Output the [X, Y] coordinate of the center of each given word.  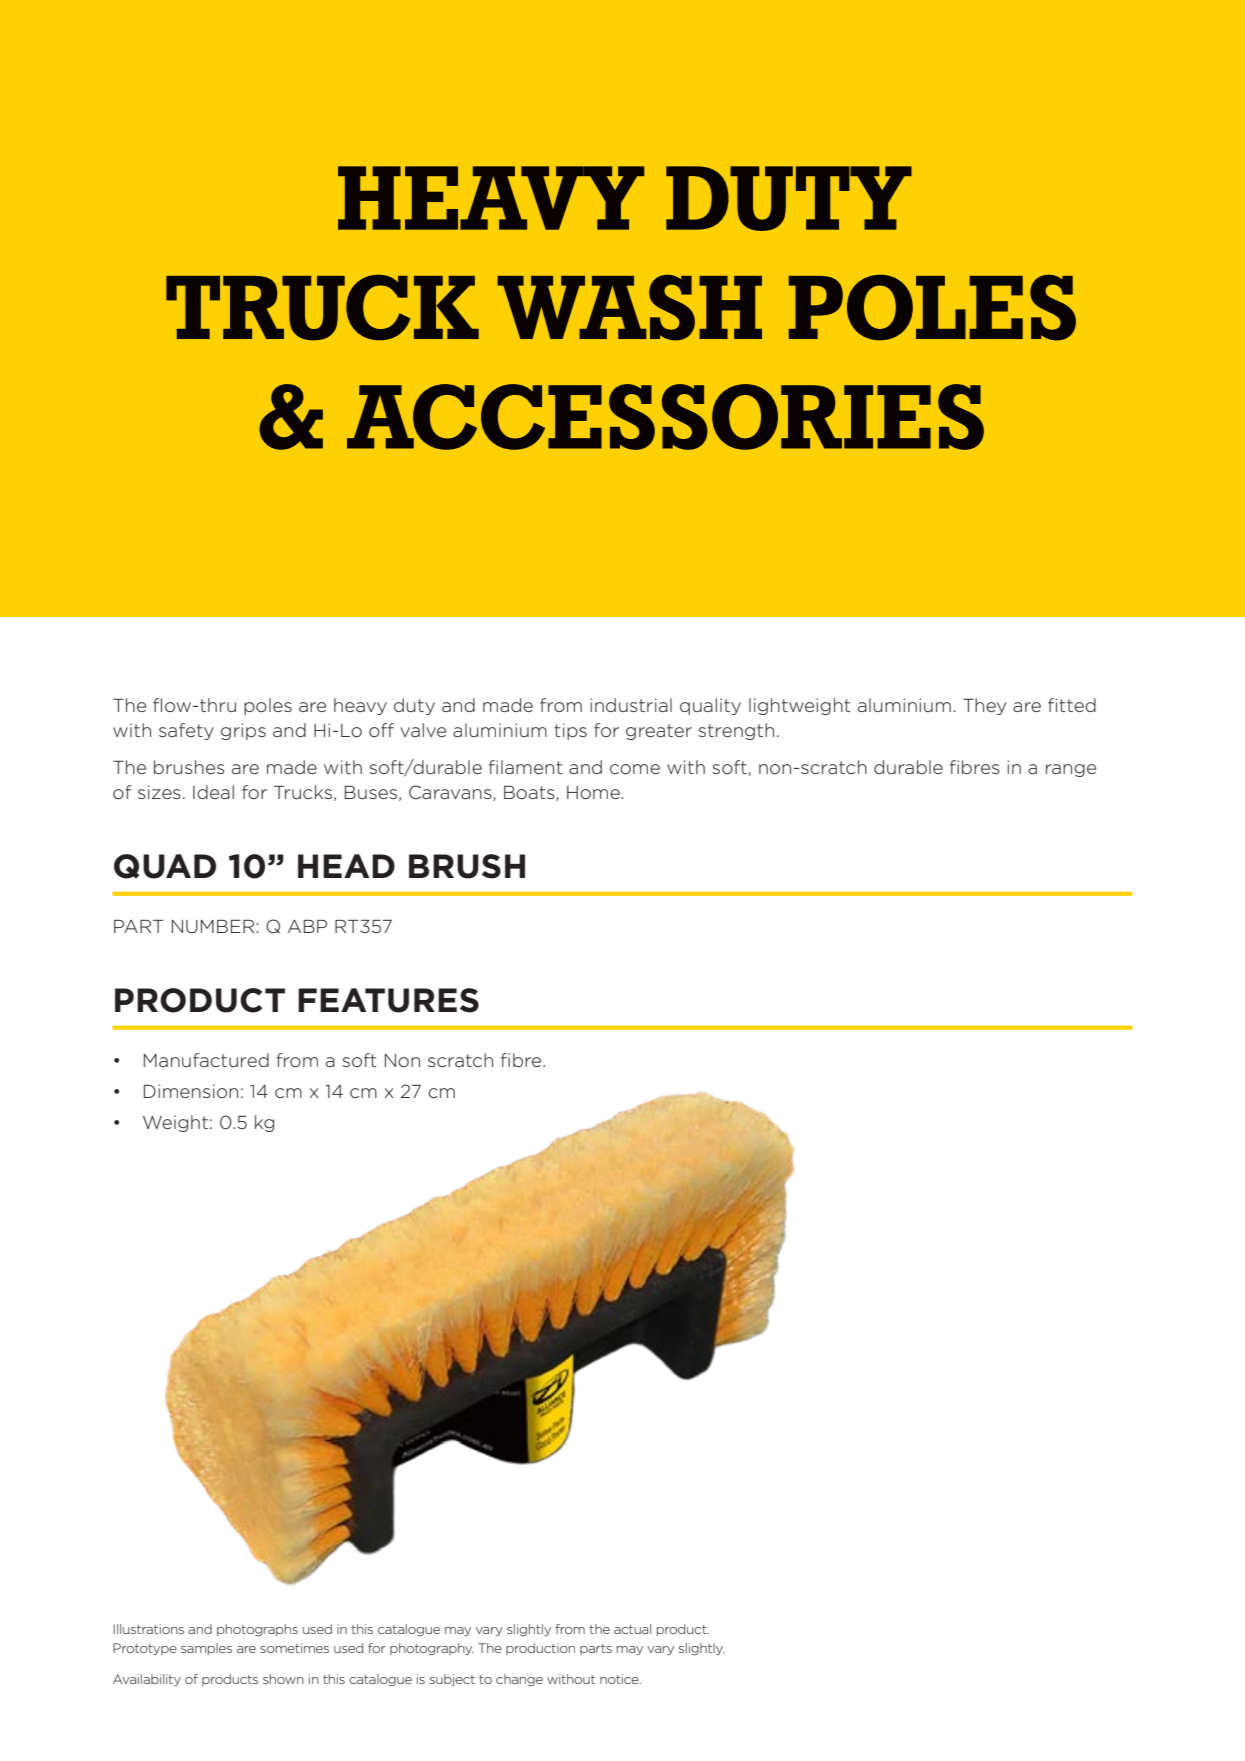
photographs [257, 1630]
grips [243, 731]
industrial [631, 705]
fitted [1072, 705]
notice [620, 1679]
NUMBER [213, 926]
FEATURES [388, 1000]
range [1071, 770]
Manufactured [206, 1060]
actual [632, 1629]
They [984, 706]
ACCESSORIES [665, 417]
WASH [629, 308]
